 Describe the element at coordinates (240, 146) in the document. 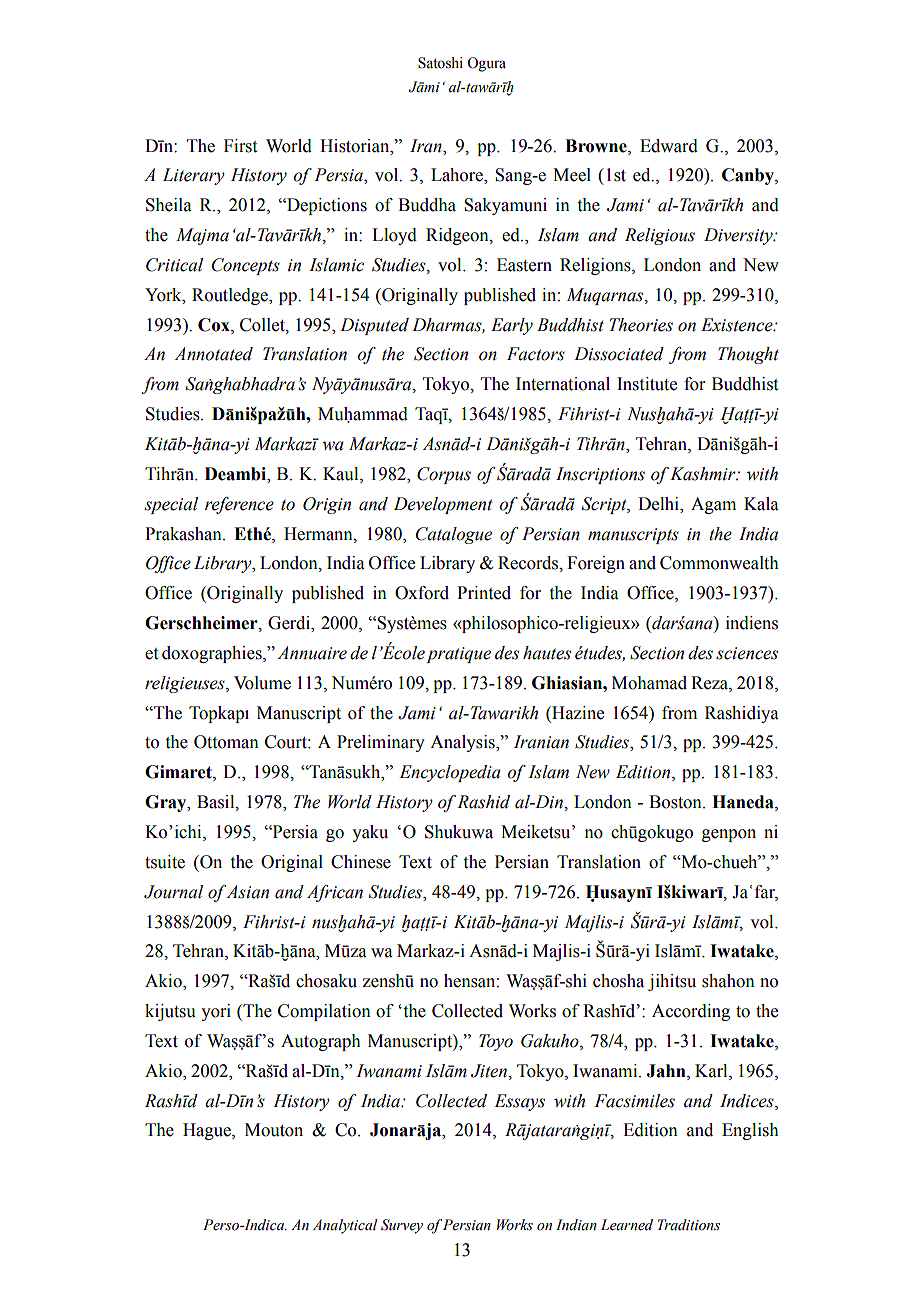

I see `First` at that location.
